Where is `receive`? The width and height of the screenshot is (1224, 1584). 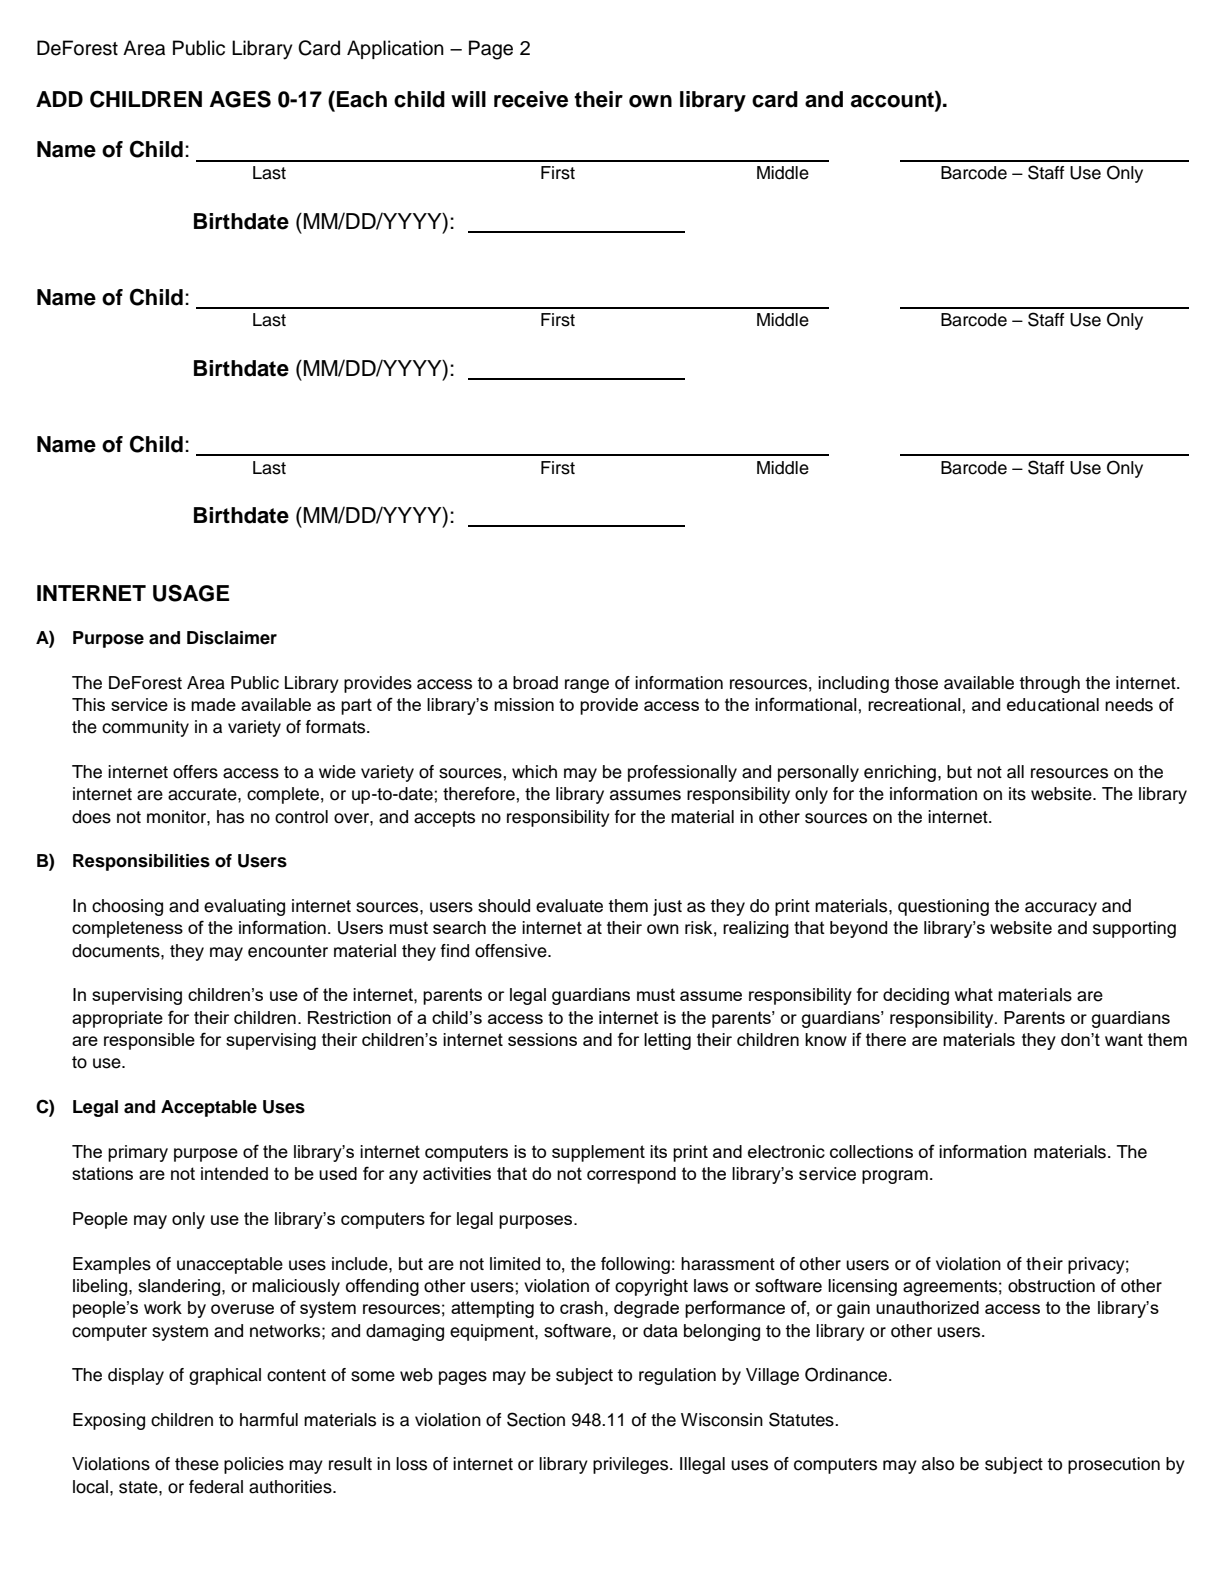 receive is located at coordinates (531, 99).
